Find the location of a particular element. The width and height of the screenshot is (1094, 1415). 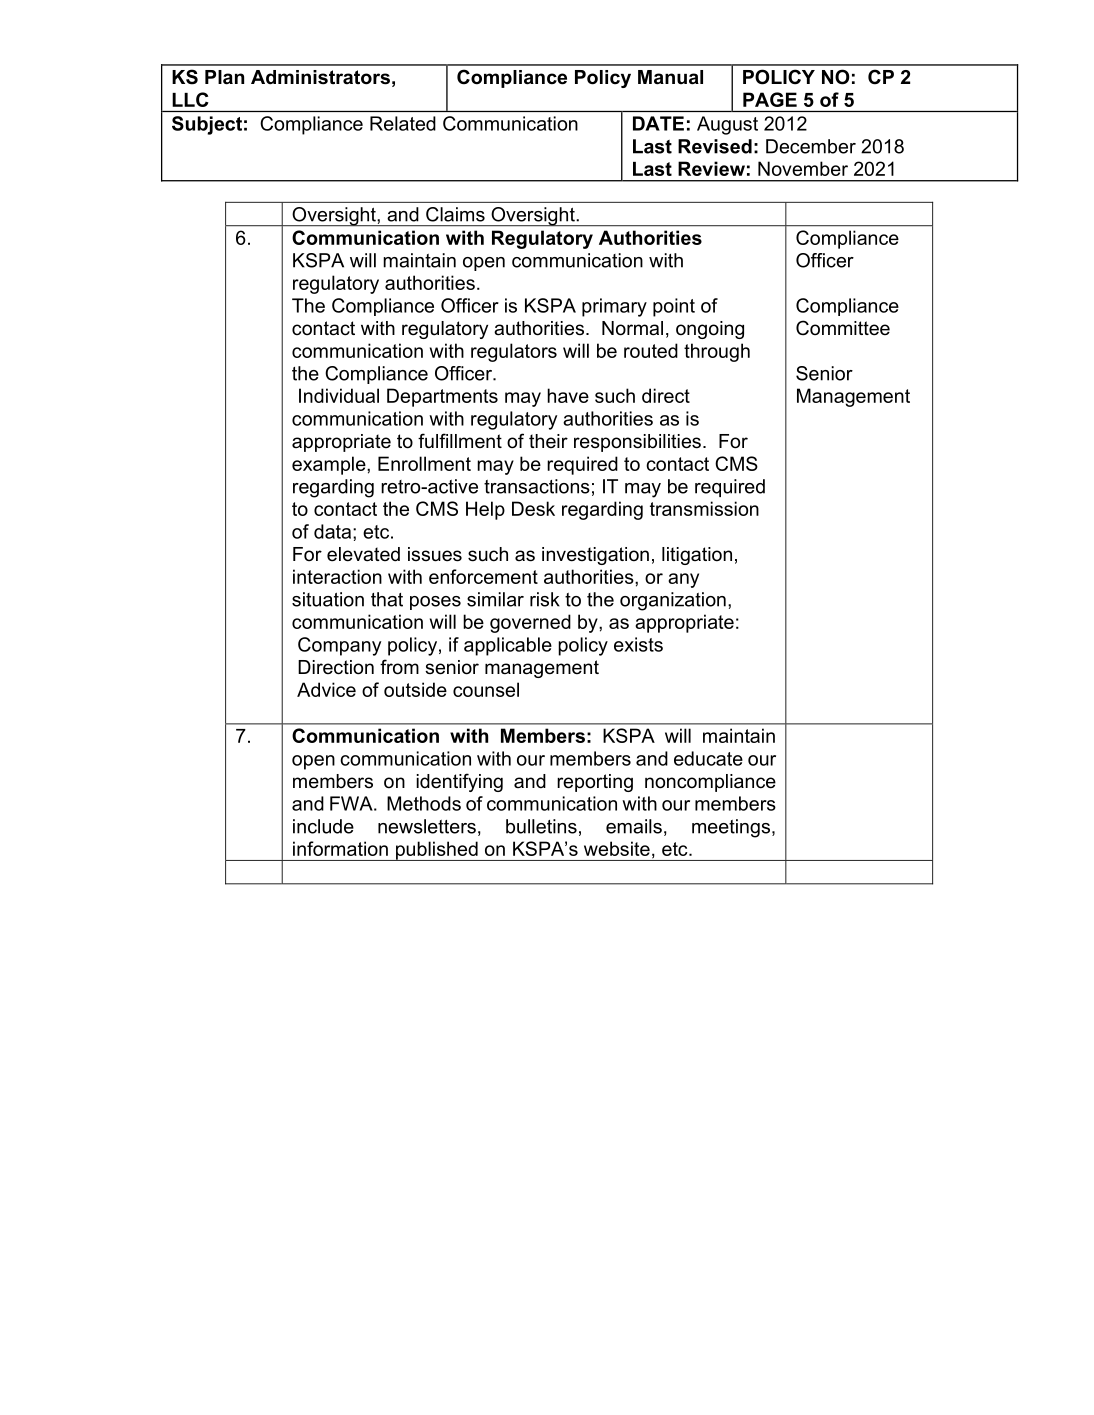

Individual is located at coordinates (339, 395).
